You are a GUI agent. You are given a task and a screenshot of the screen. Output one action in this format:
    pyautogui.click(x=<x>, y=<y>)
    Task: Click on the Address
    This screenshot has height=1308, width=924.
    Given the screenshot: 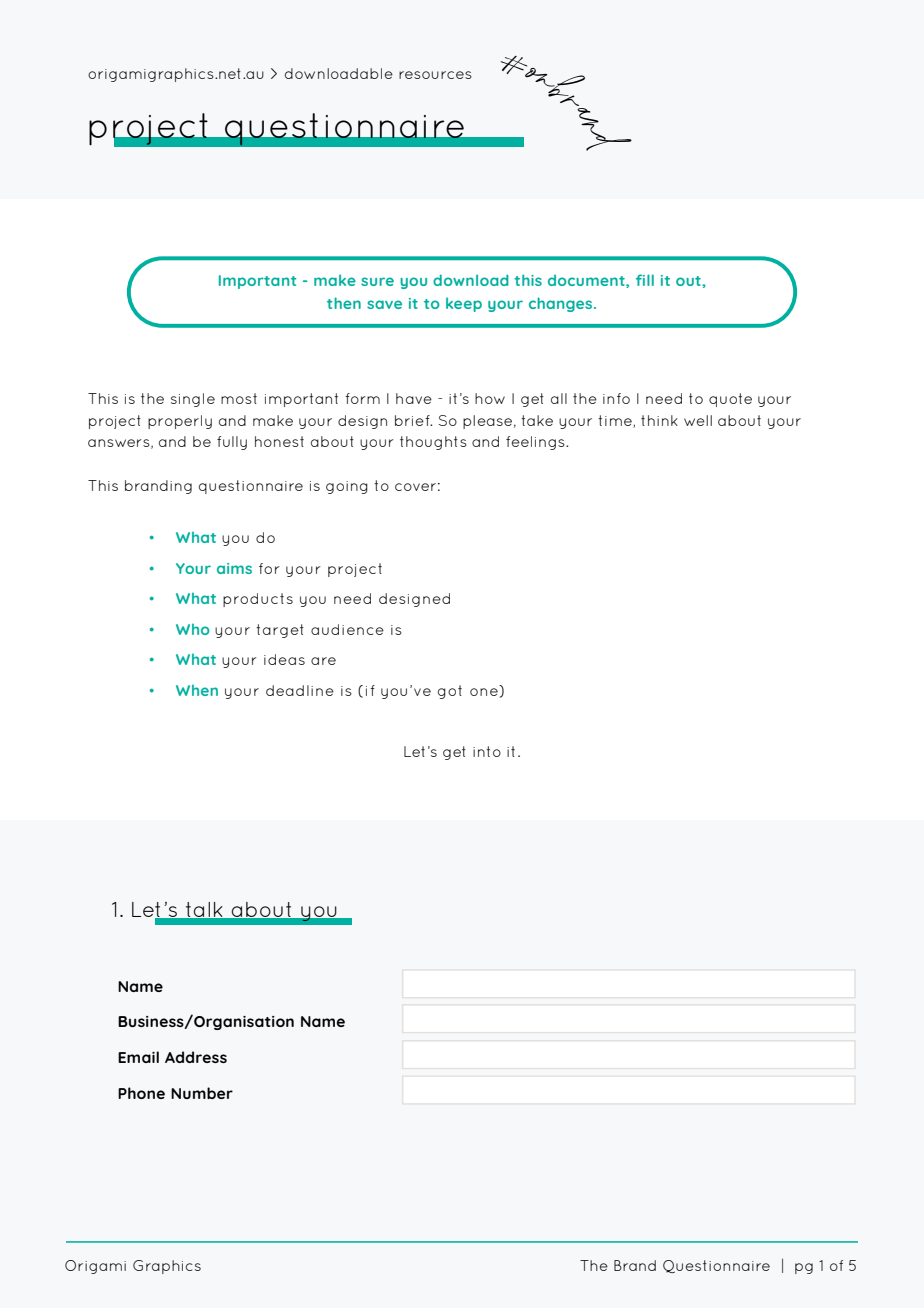 What is the action you would take?
    pyautogui.click(x=196, y=1057)
